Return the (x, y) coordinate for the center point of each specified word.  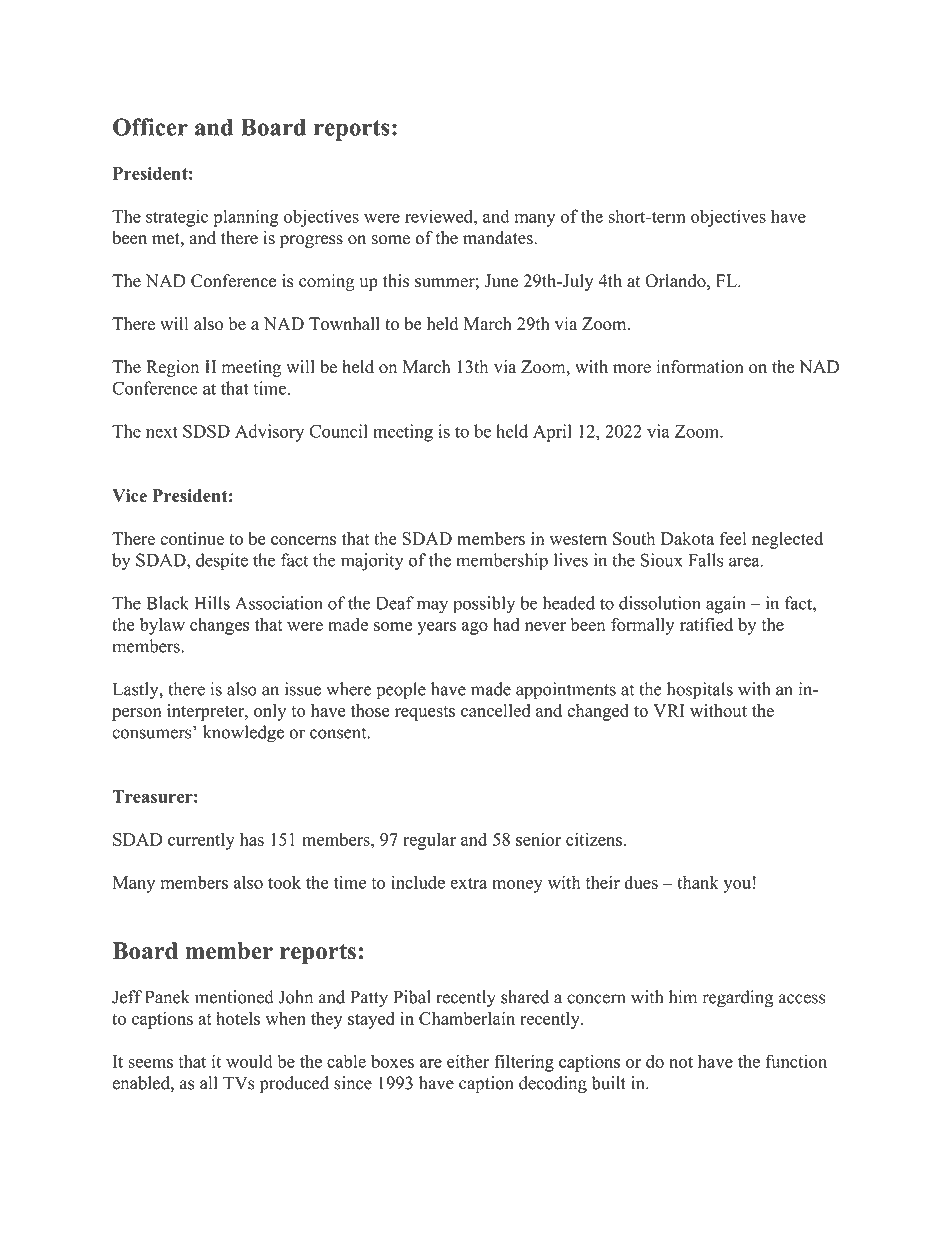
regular (429, 841)
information (700, 367)
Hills (212, 603)
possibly (484, 605)
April (552, 433)
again (726, 605)
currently (201, 841)
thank (698, 882)
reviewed (440, 216)
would (249, 1061)
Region (172, 368)
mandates (499, 238)
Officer (150, 127)
